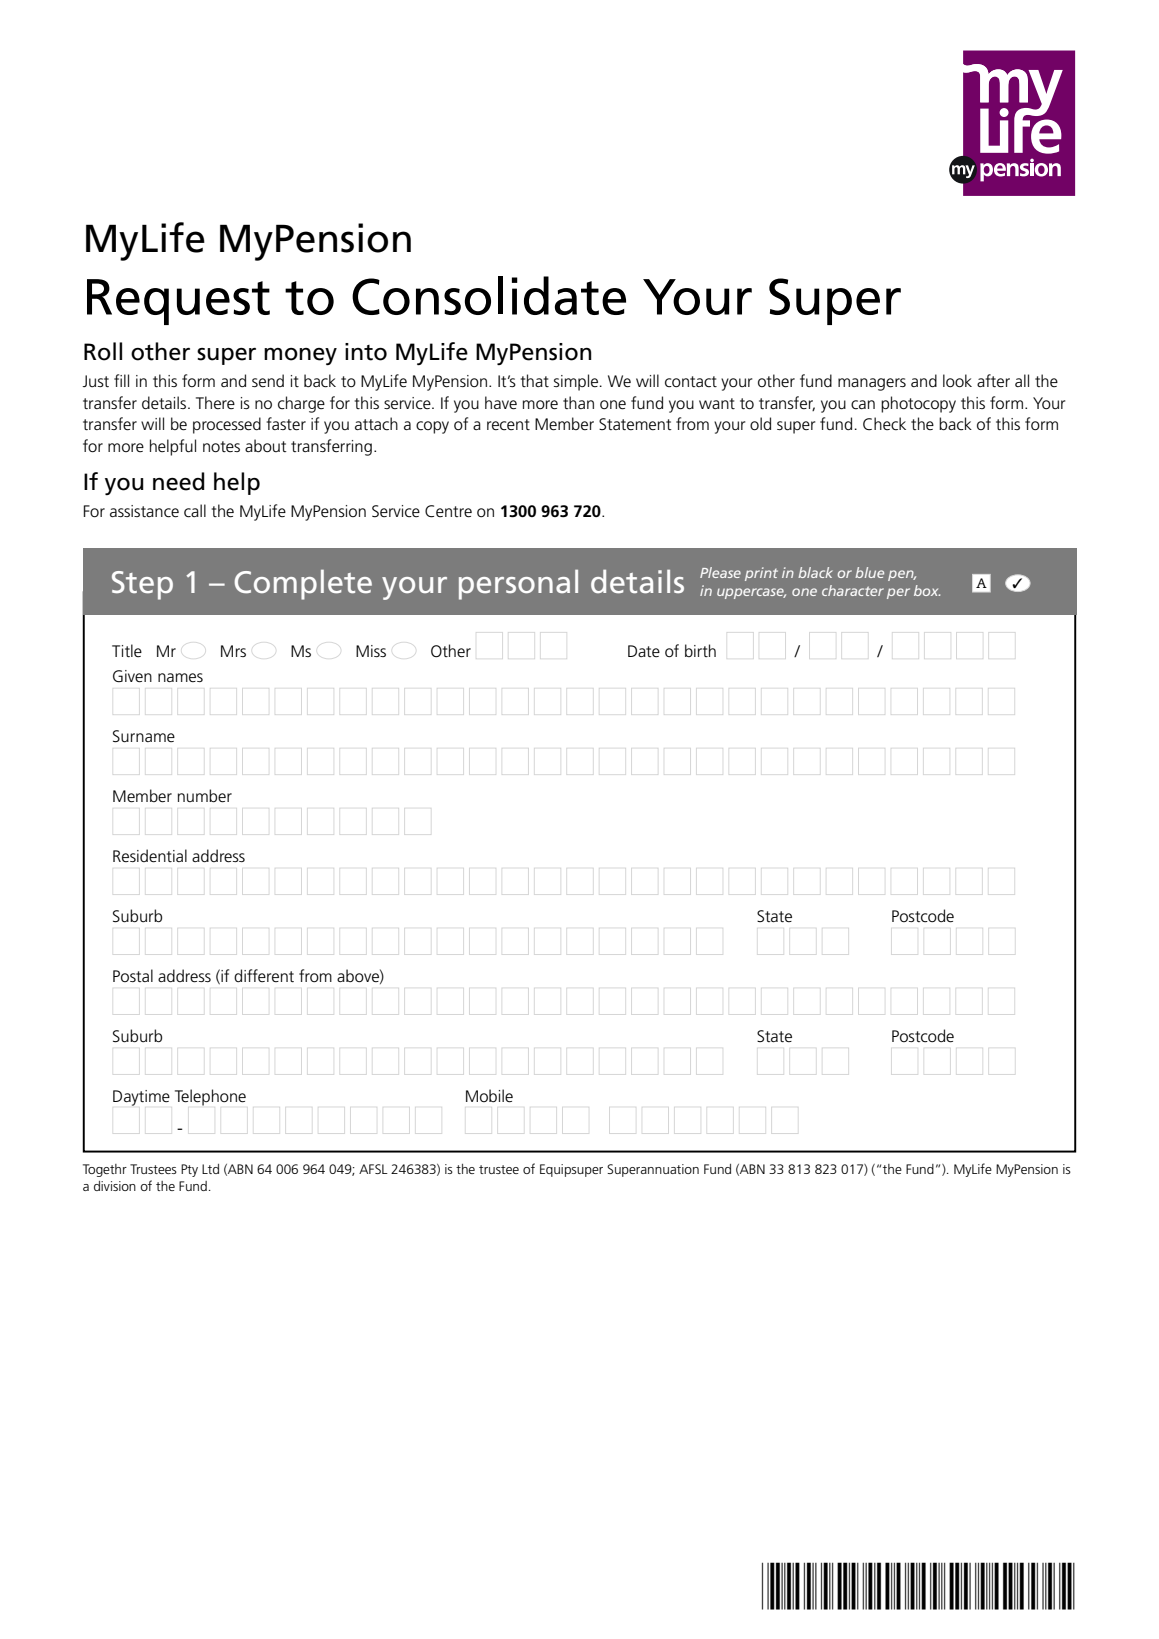 The image size is (1159, 1639). I want to click on character, so click(853, 590).
